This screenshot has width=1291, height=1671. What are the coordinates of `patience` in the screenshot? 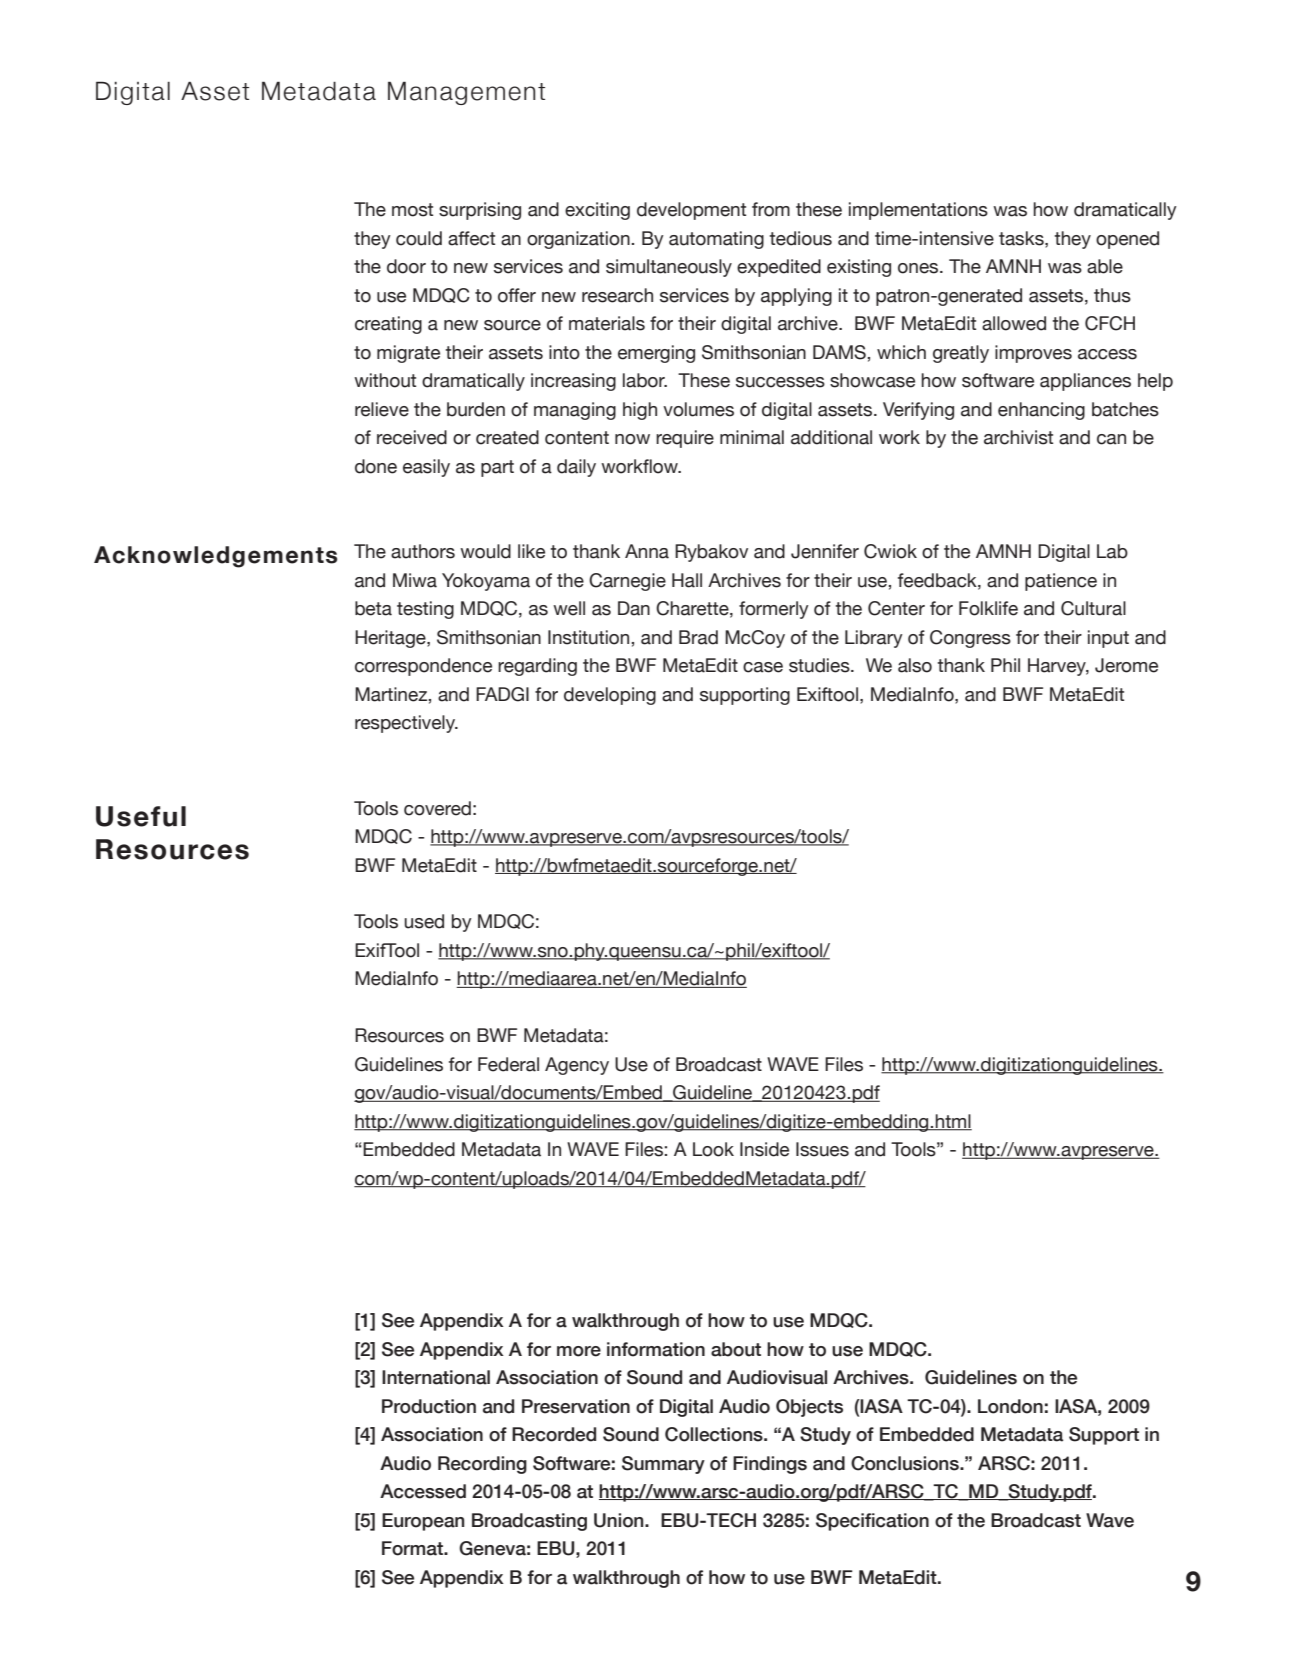 It's located at (1061, 582).
